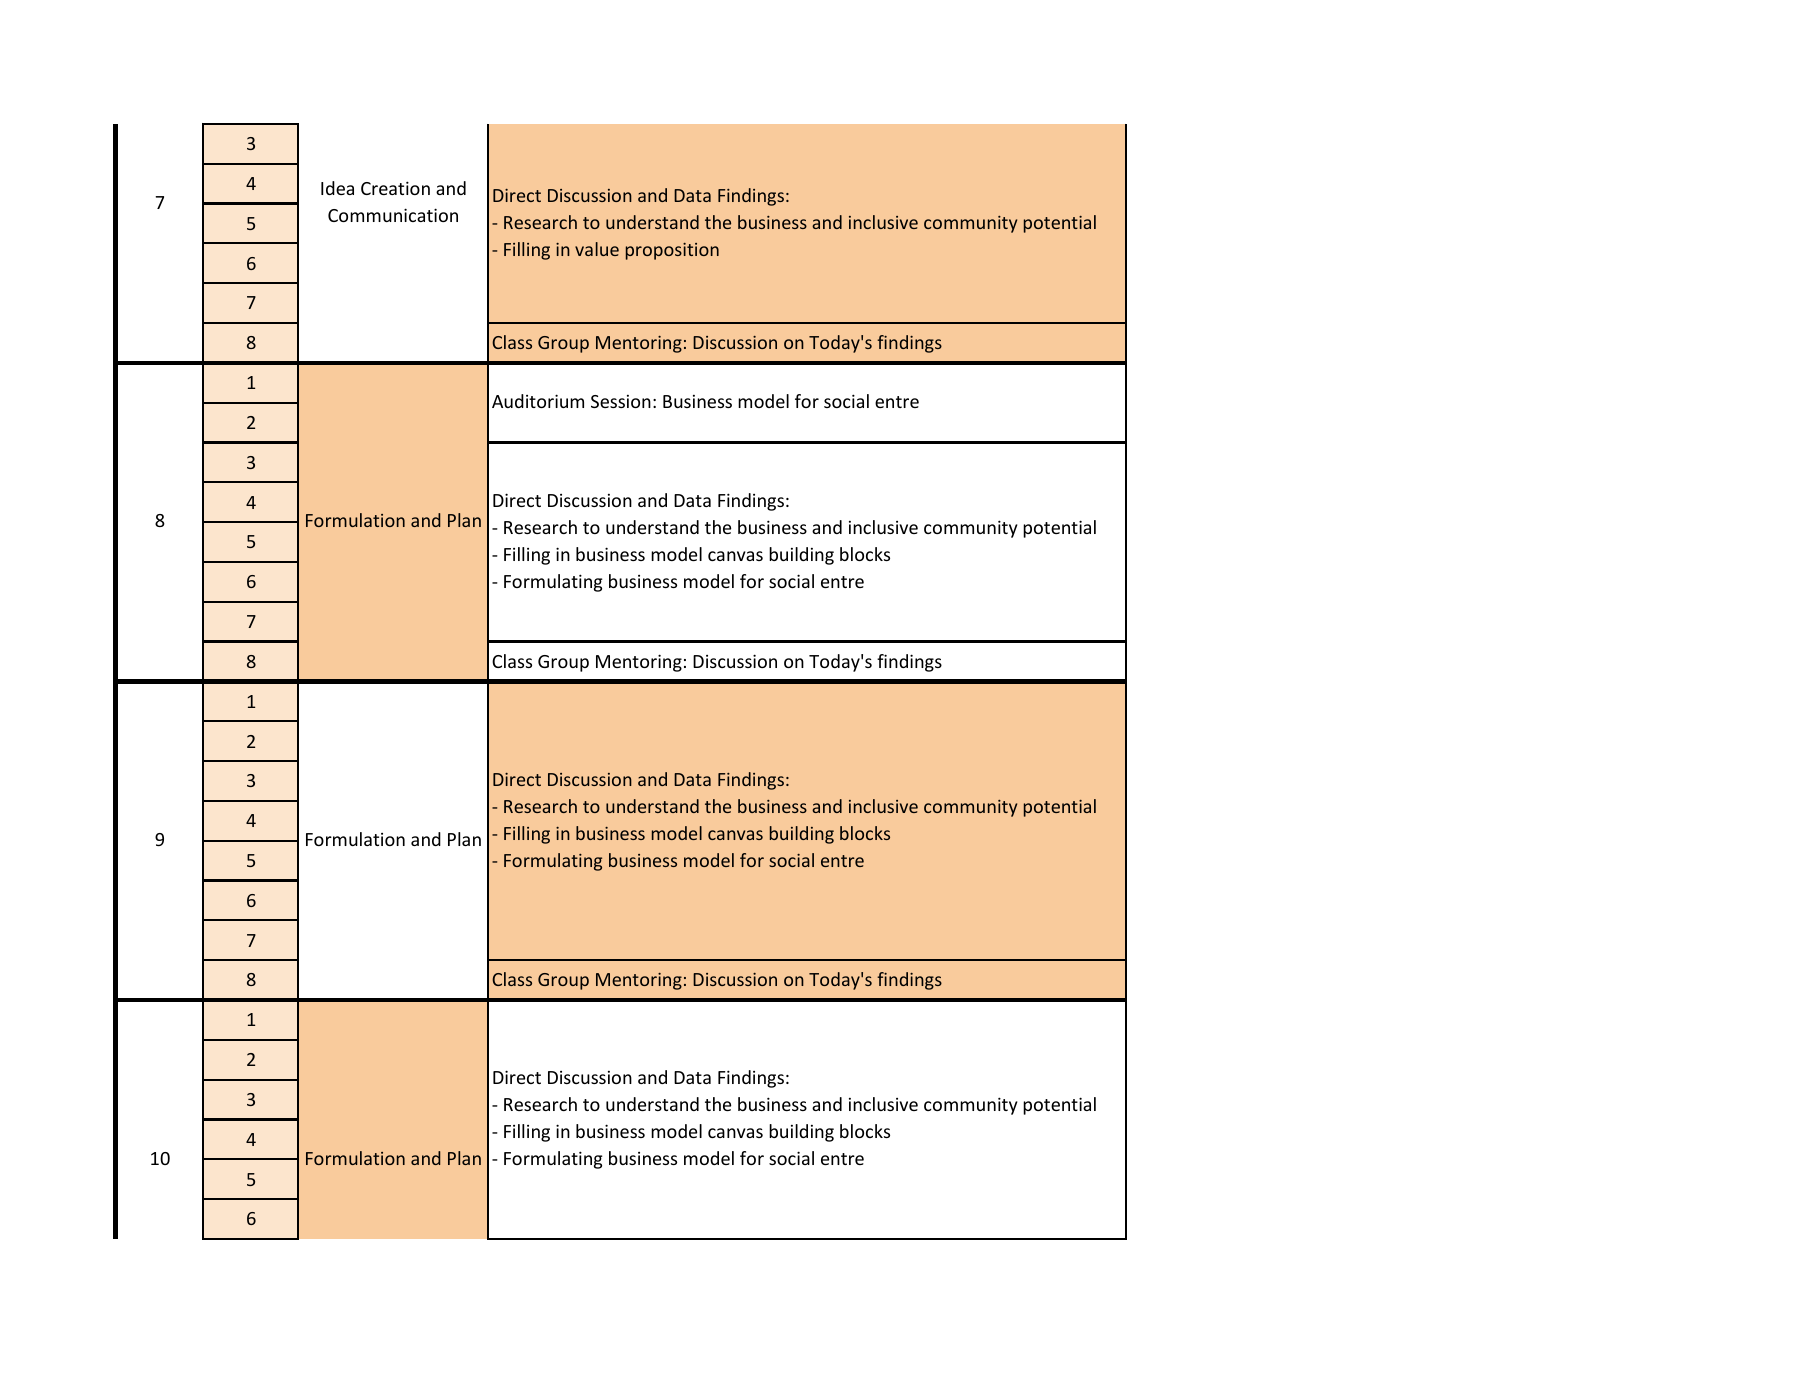 Image resolution: width=1800 pixels, height=1391 pixels. What do you see at coordinates (597, 249) in the screenshot?
I see `value` at bounding box center [597, 249].
